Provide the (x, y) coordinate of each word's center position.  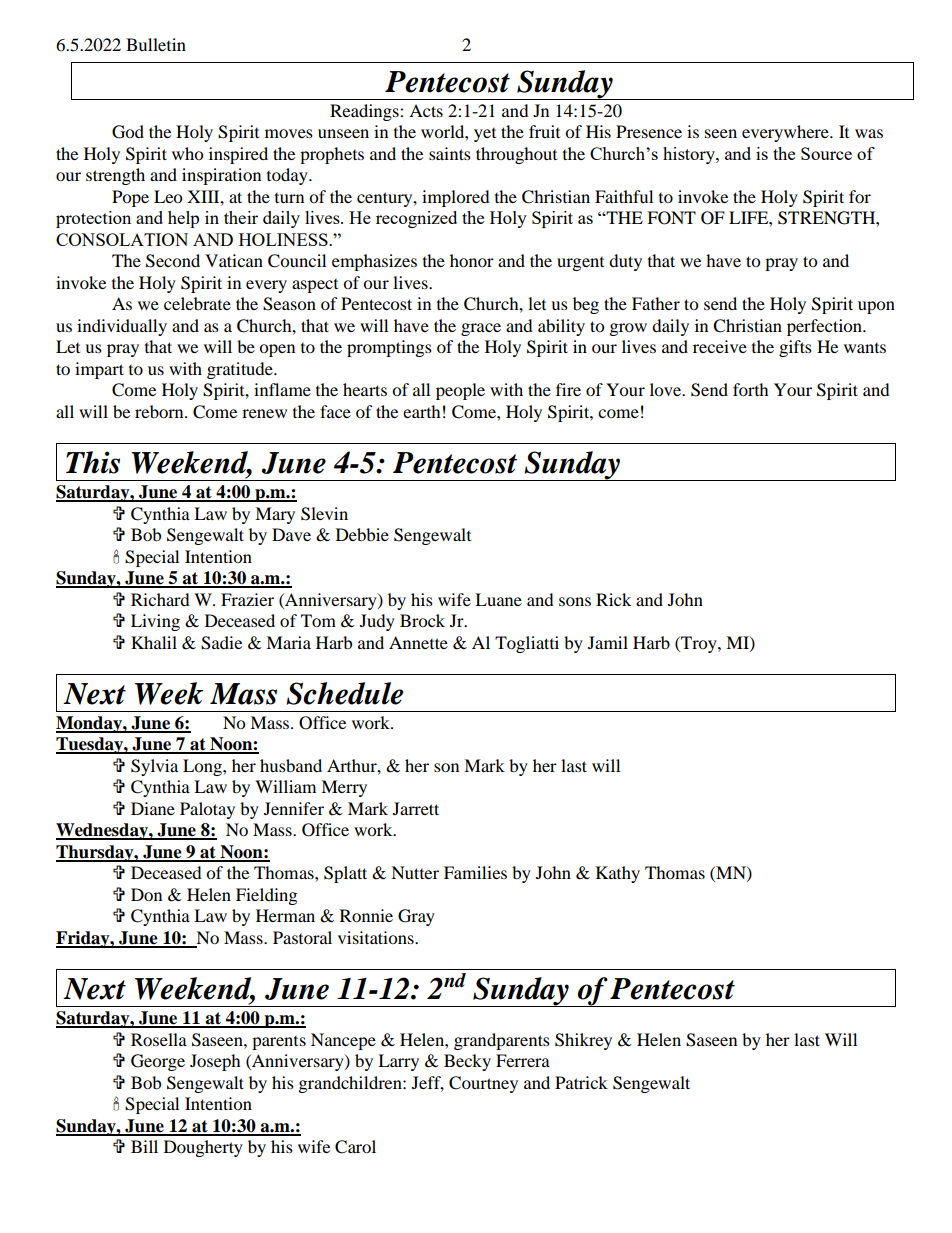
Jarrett (416, 808)
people (460, 391)
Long (203, 767)
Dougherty (203, 1148)
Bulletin (156, 44)
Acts (426, 110)
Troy (699, 644)
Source (826, 153)
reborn (160, 411)
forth (751, 389)
